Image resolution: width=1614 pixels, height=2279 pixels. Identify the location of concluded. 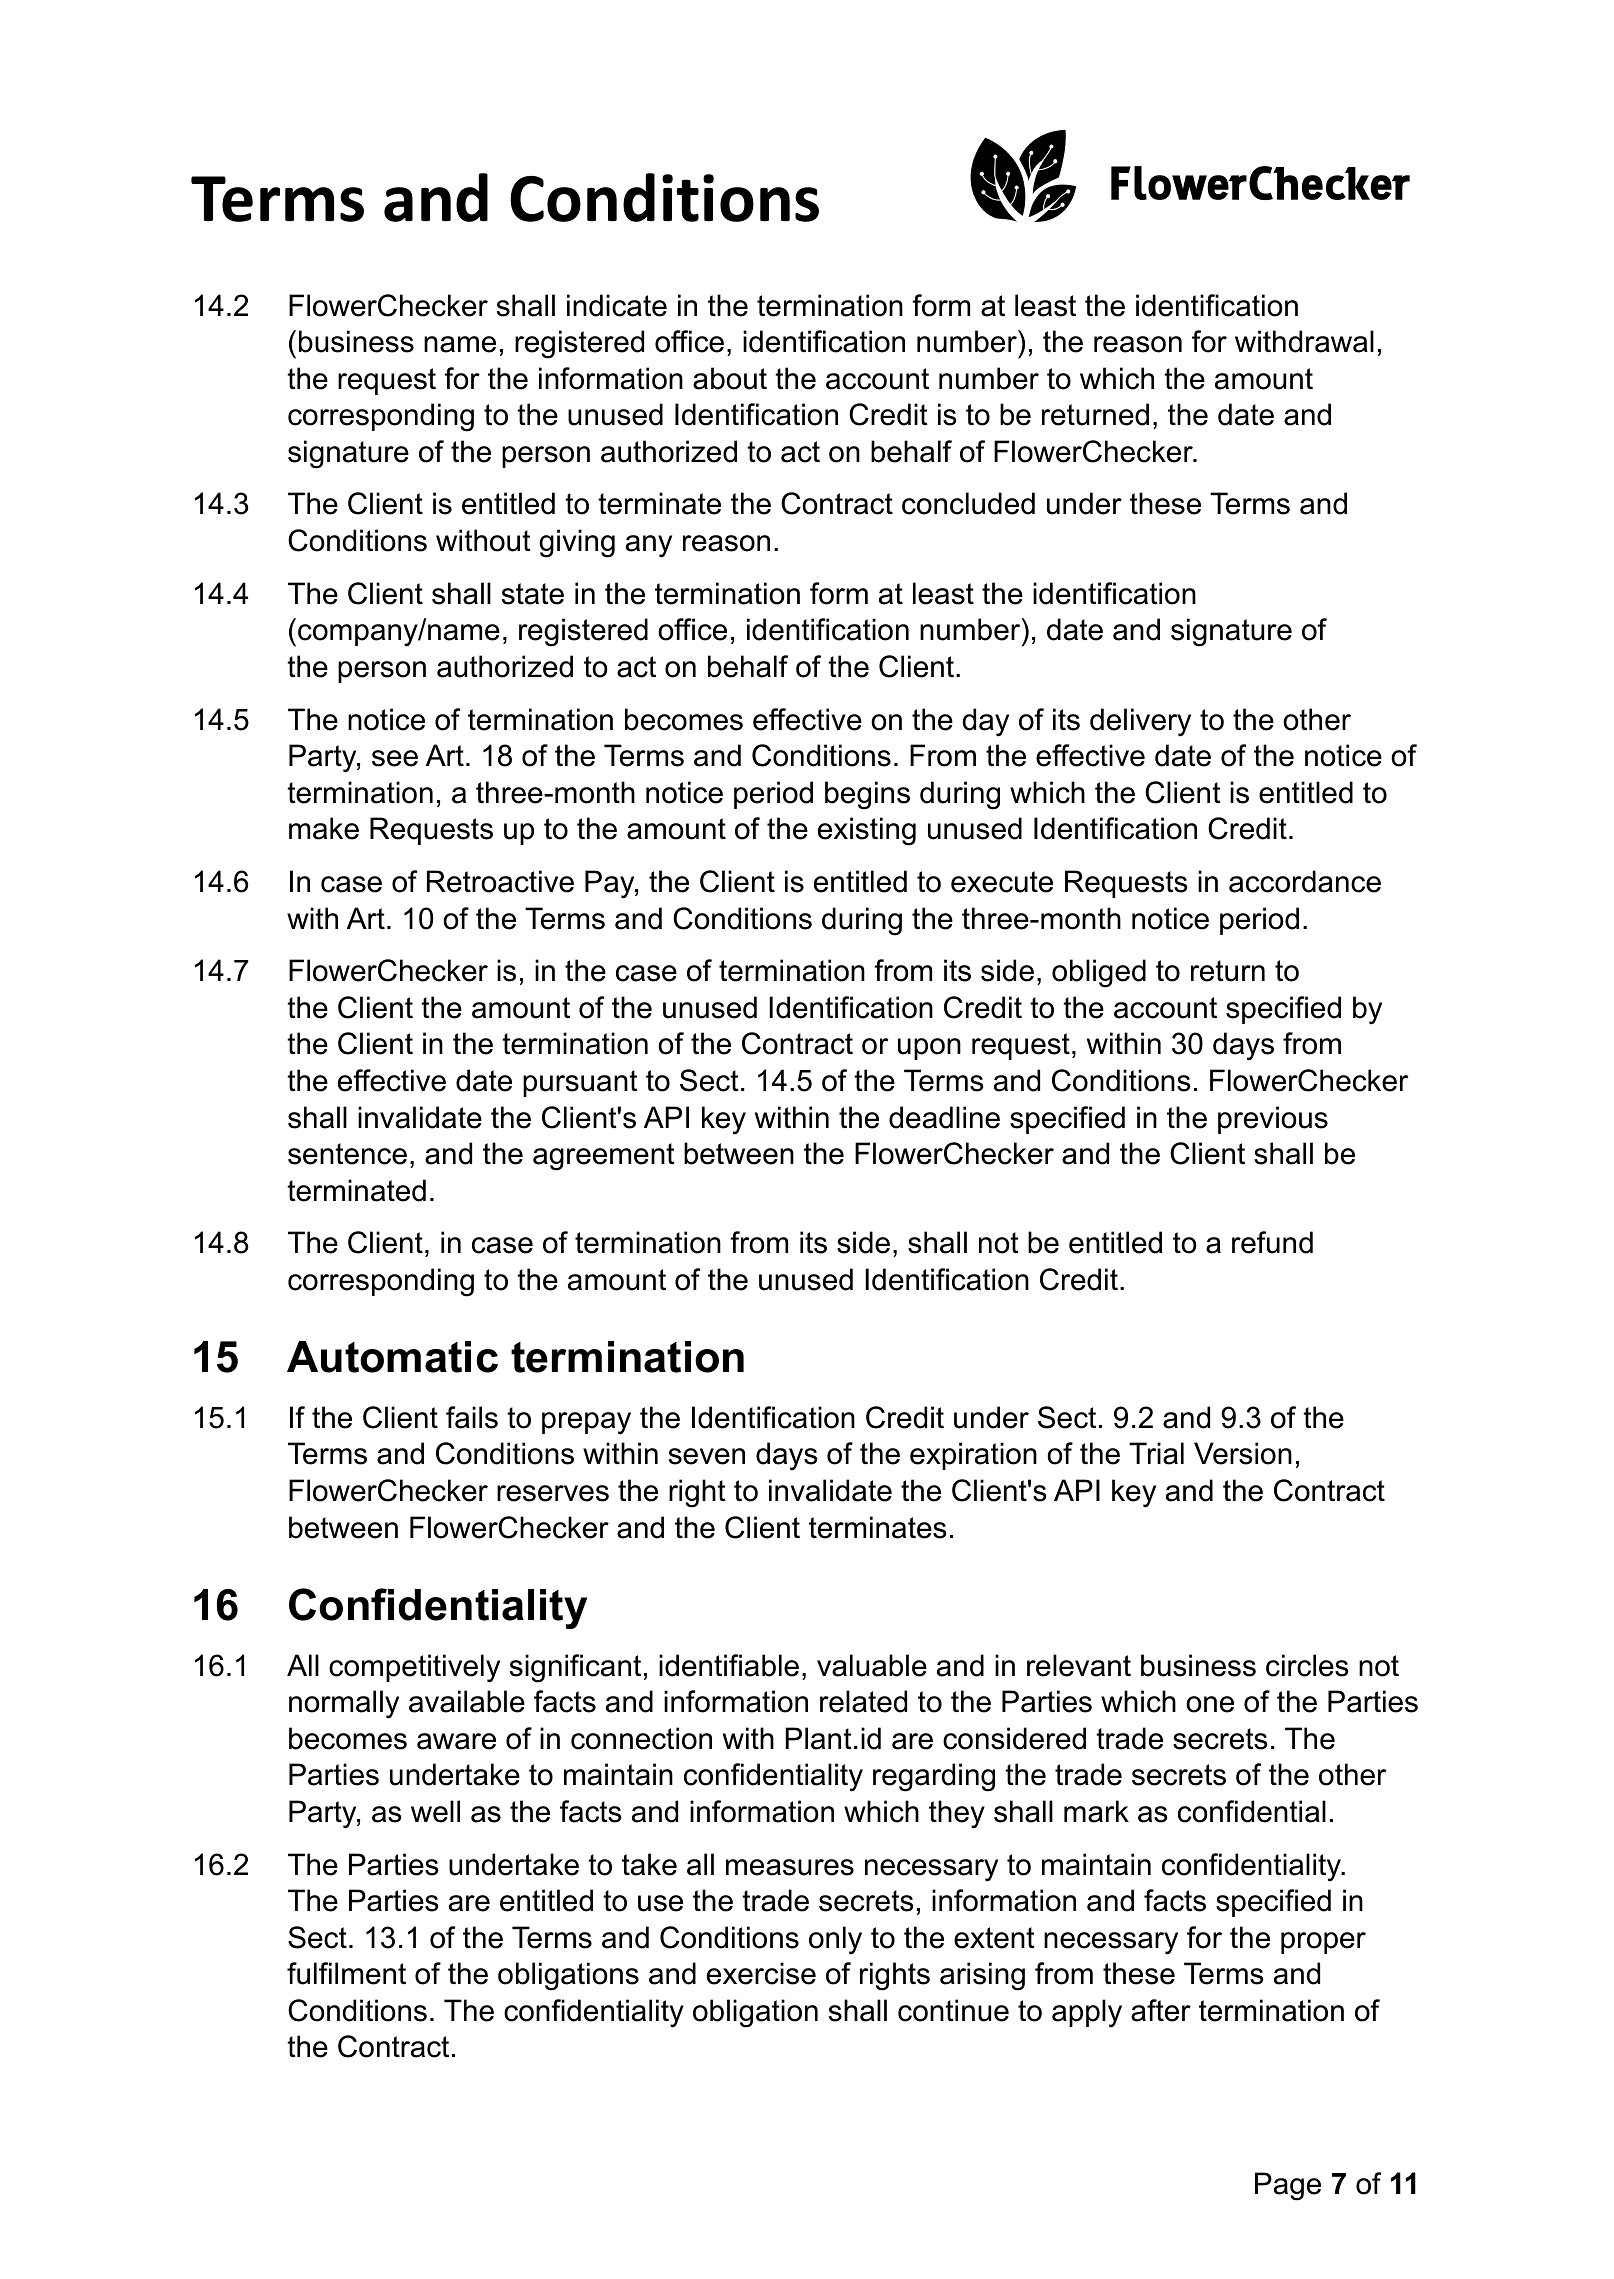
(968, 503).
